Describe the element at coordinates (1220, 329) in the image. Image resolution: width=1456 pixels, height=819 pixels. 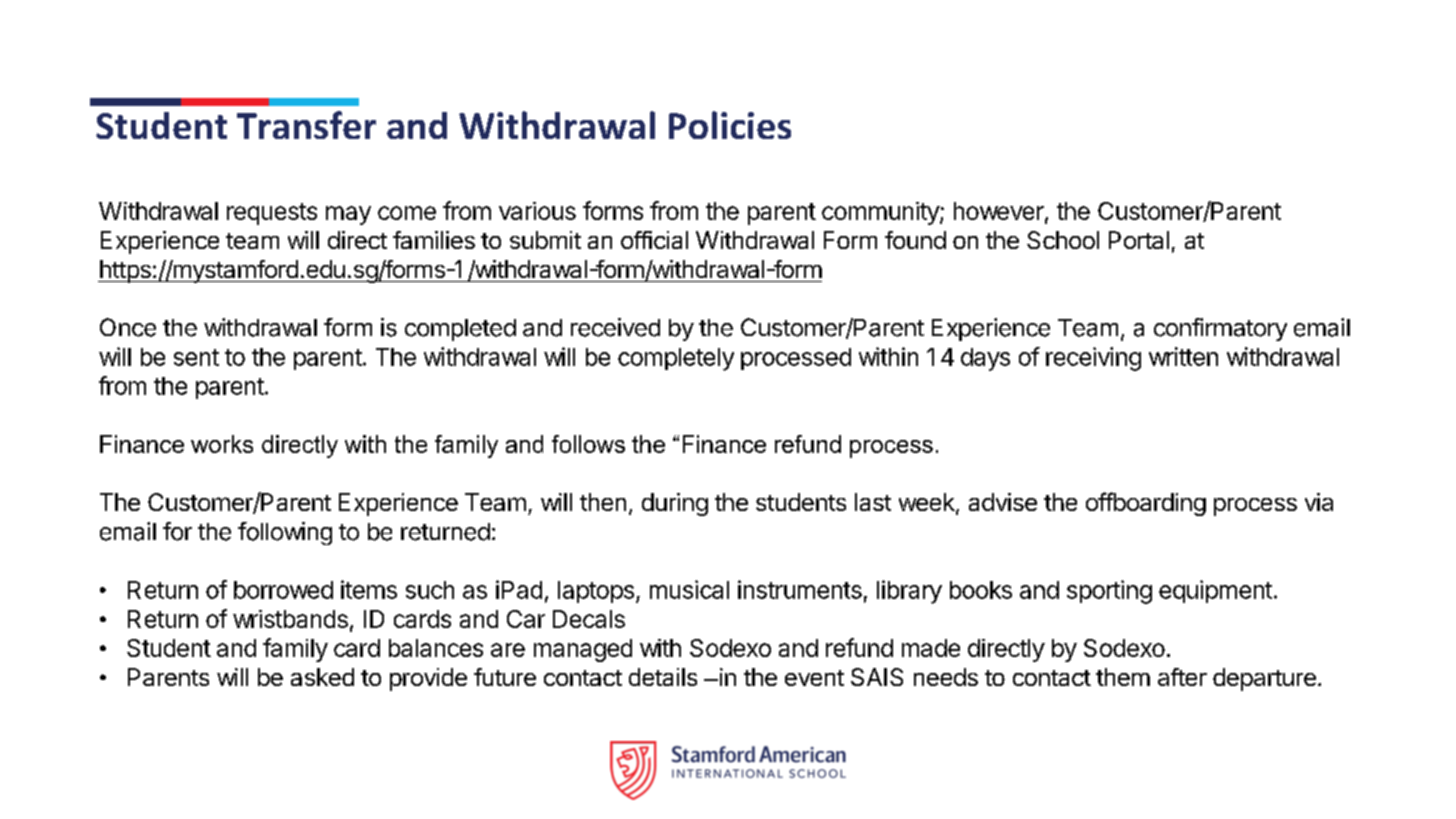
I see `confirmatory` at that location.
